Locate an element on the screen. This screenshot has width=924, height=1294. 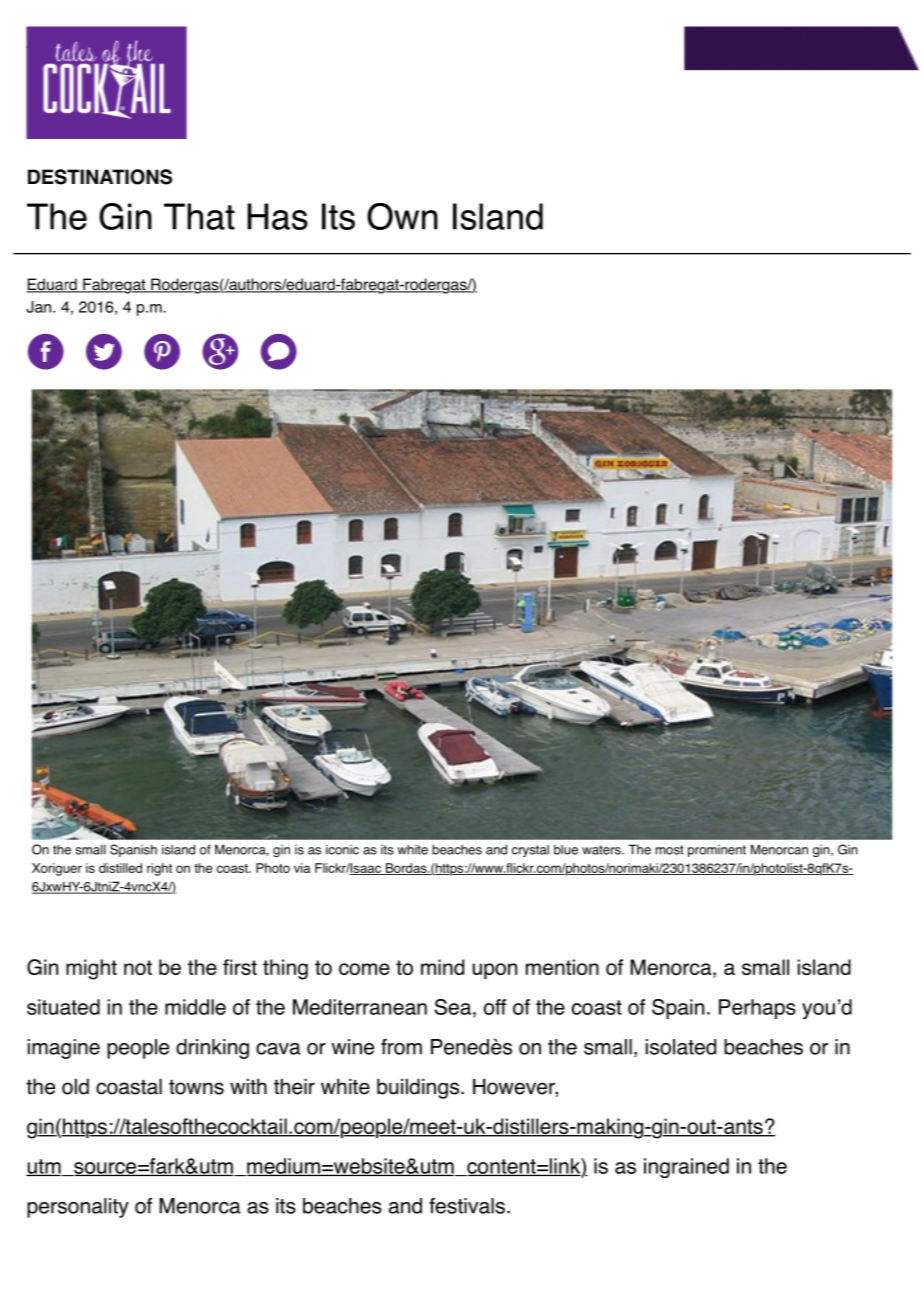
most is located at coordinates (670, 850).
